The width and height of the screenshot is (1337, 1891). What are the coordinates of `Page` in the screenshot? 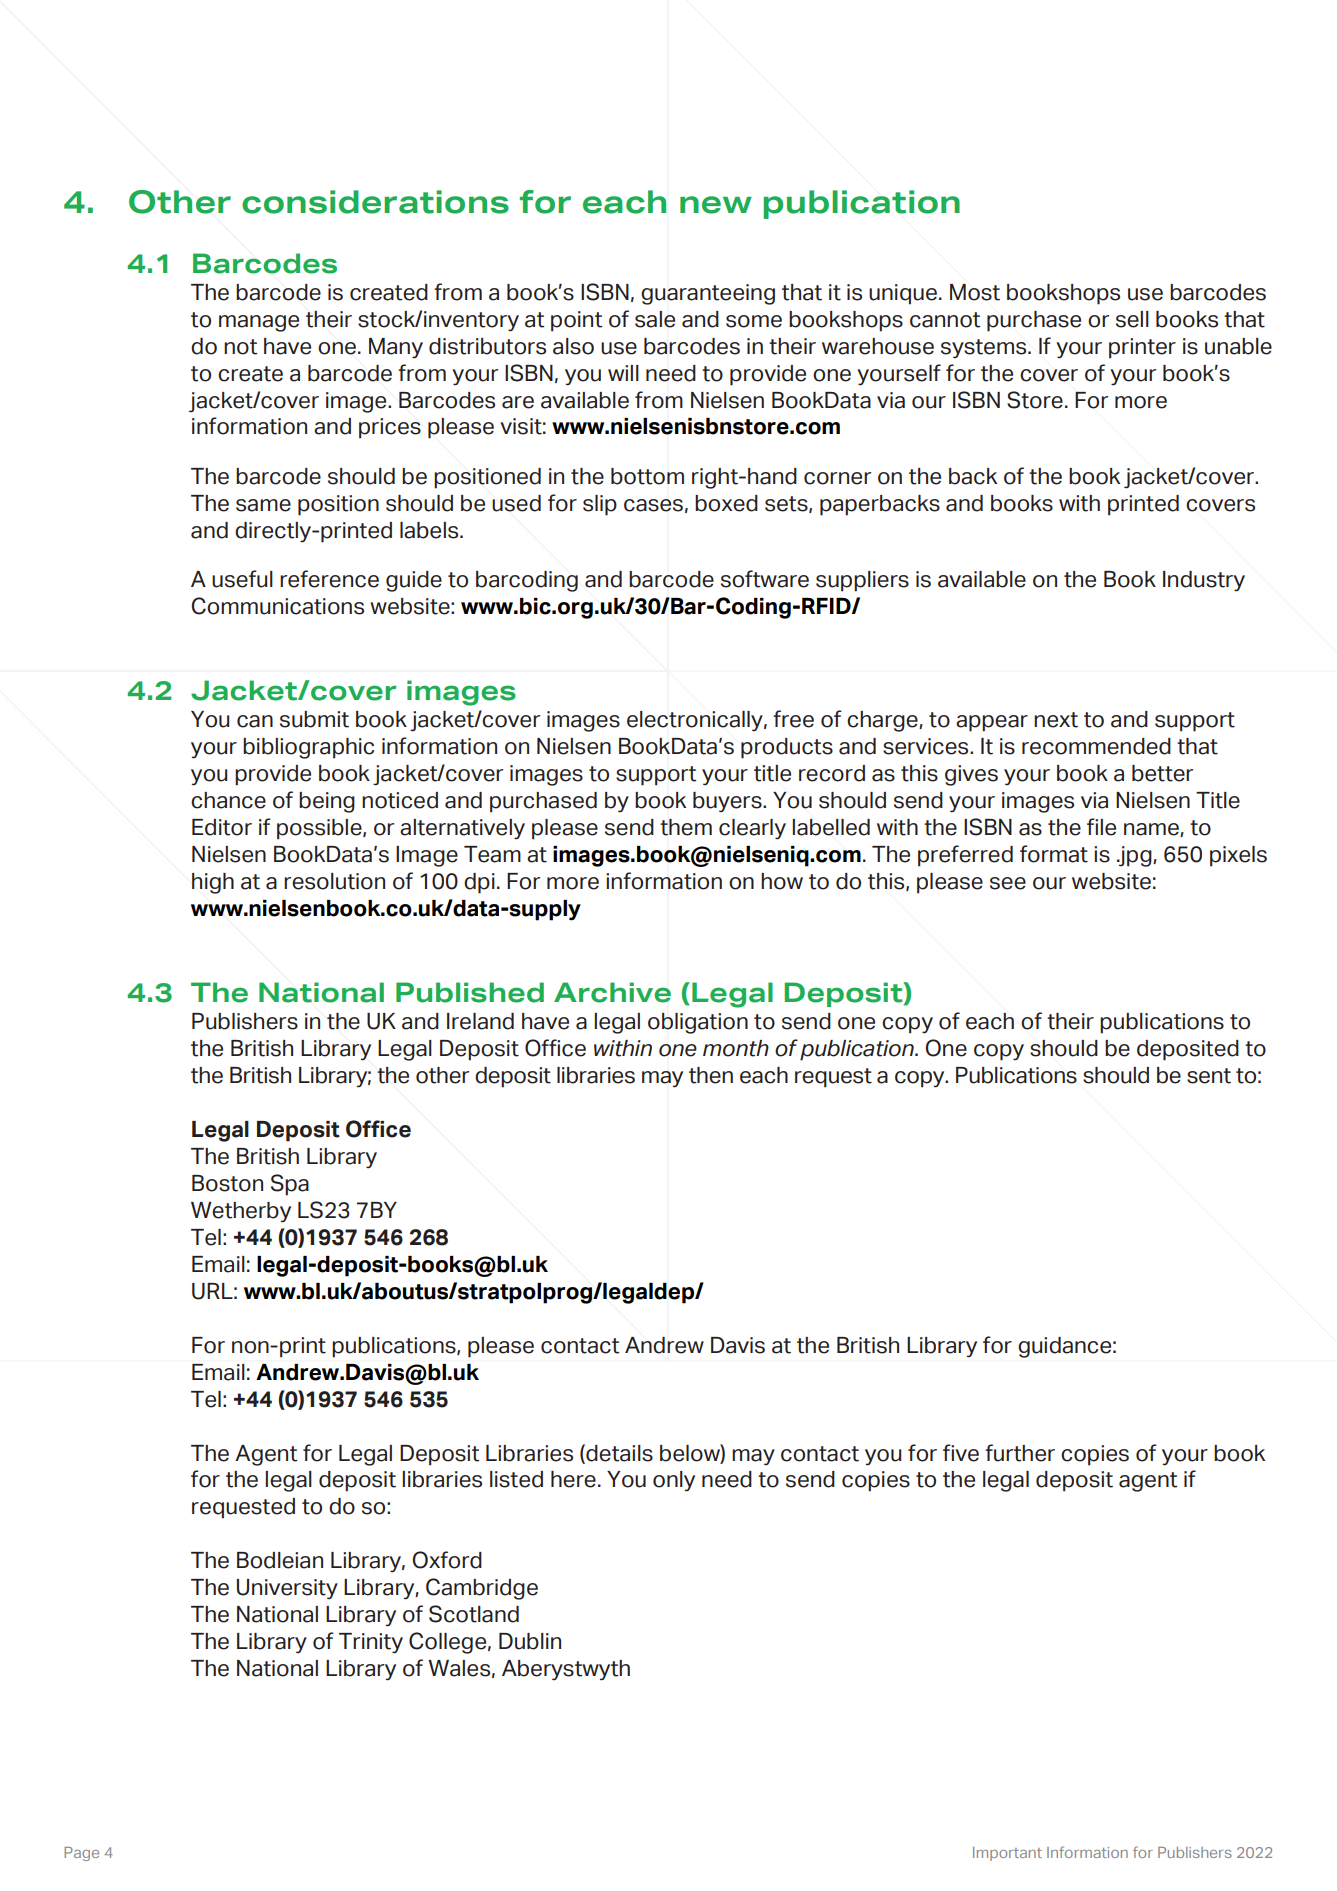 It's located at (81, 1854).
